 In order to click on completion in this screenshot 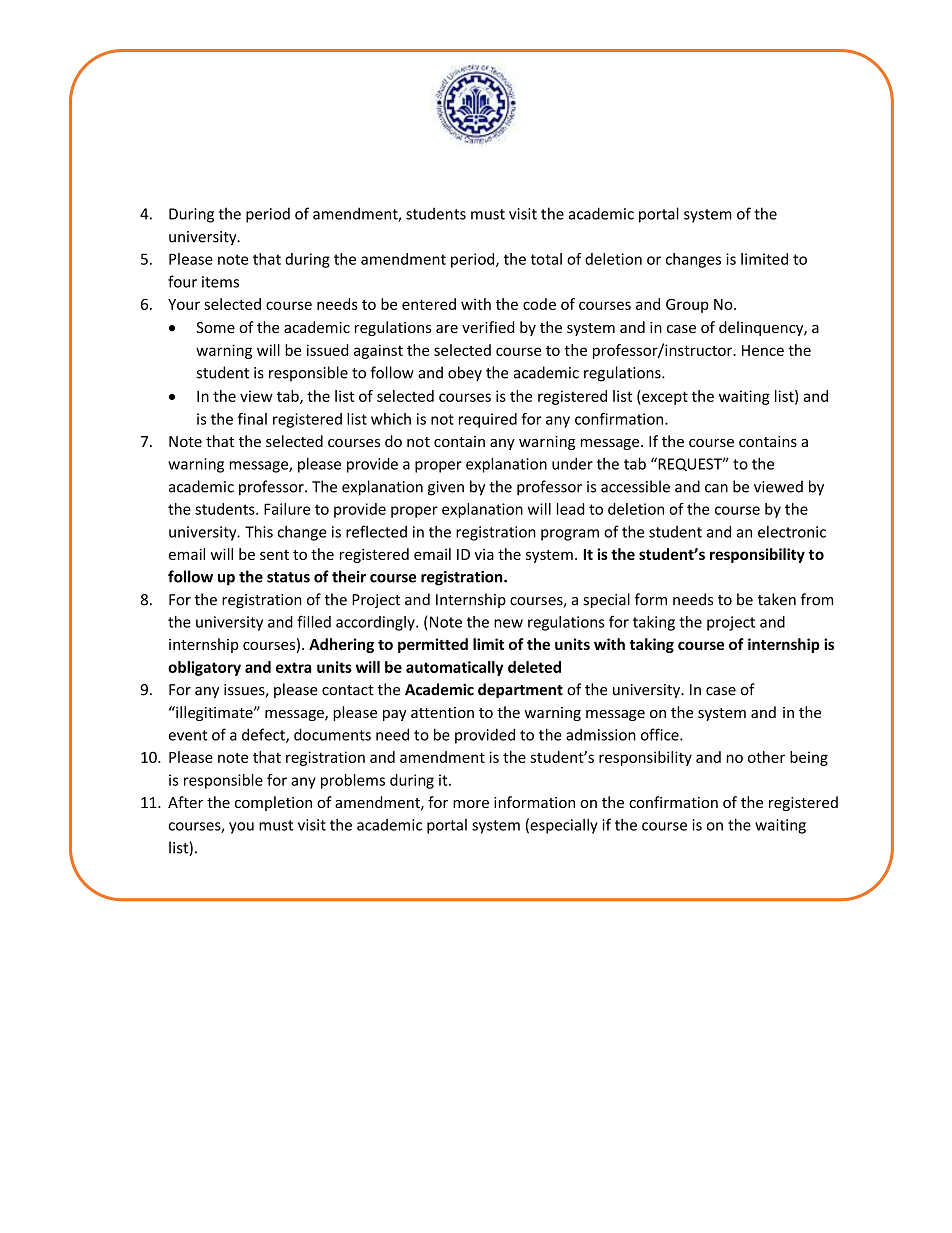, I will do `click(273, 803)`.
